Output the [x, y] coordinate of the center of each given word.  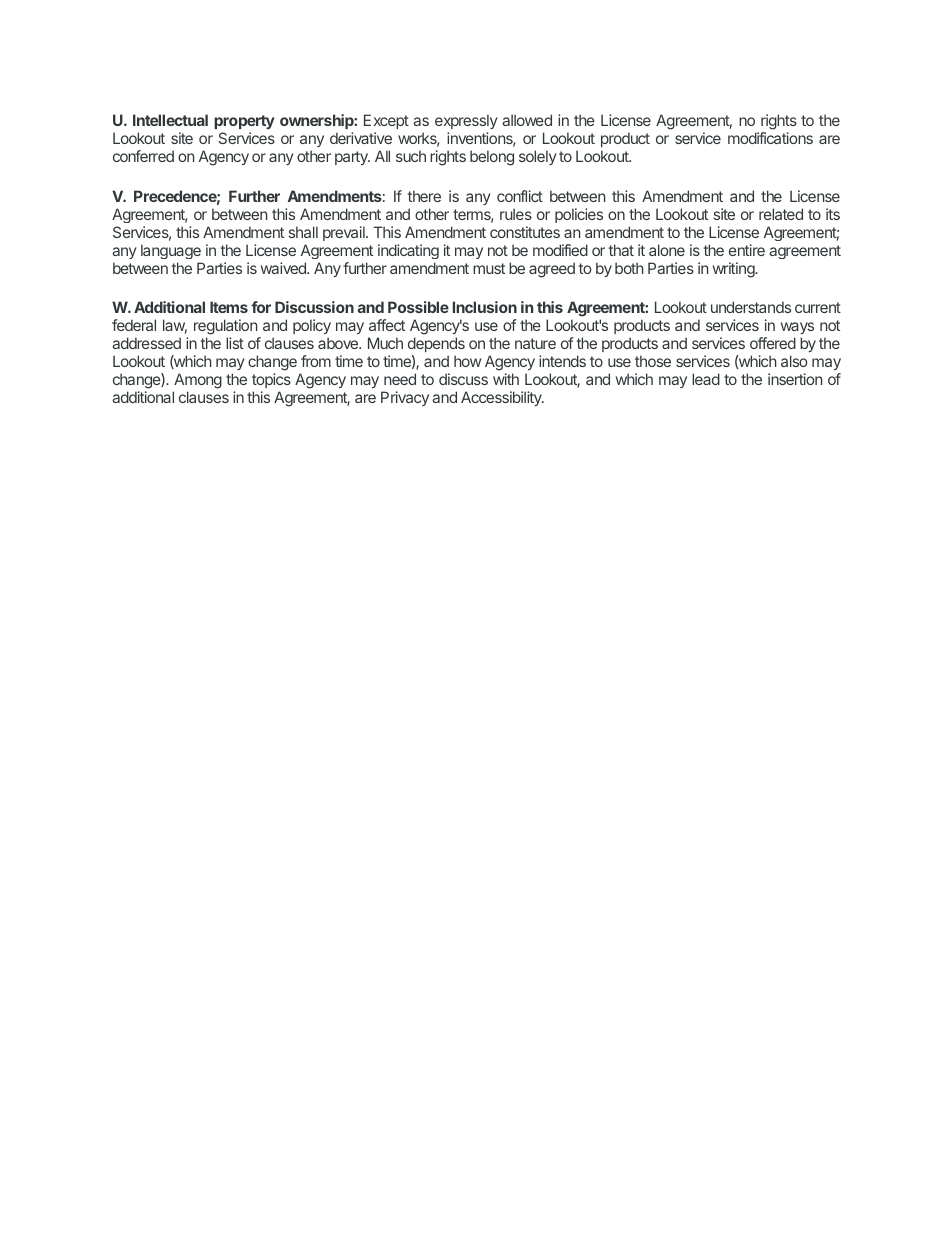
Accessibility [502, 398]
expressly [466, 123]
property [244, 124]
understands [751, 307]
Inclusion [485, 307]
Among [198, 381]
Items [229, 307]
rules [516, 214]
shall [303, 232]
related [781, 214]
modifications [770, 138]
